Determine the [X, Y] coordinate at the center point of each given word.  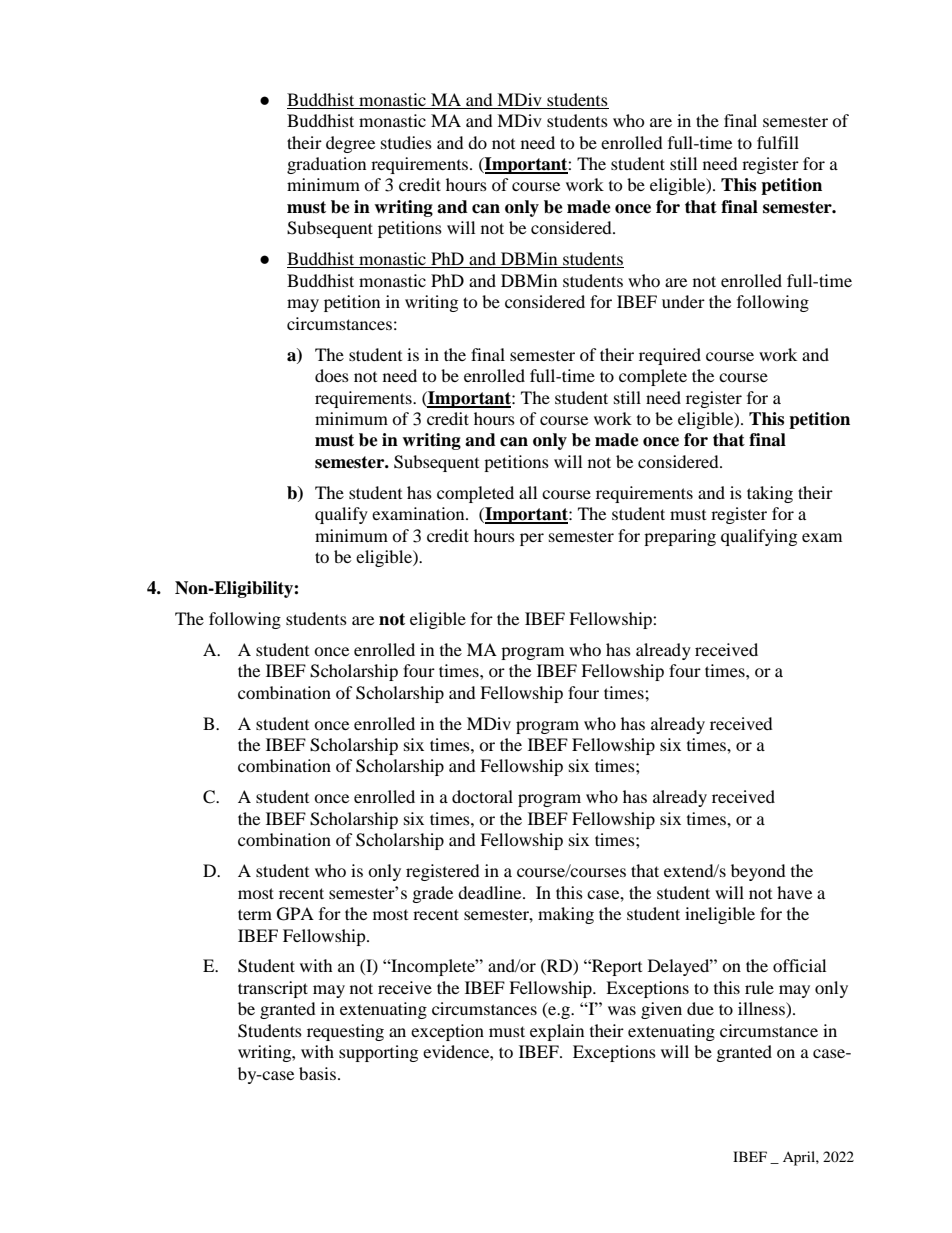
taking [770, 494]
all [528, 492]
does [332, 375]
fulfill [778, 142]
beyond [758, 872]
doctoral [482, 796]
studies [406, 142]
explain [557, 1032]
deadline [491, 892]
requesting [345, 1032]
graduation [326, 165]
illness [762, 1010]
